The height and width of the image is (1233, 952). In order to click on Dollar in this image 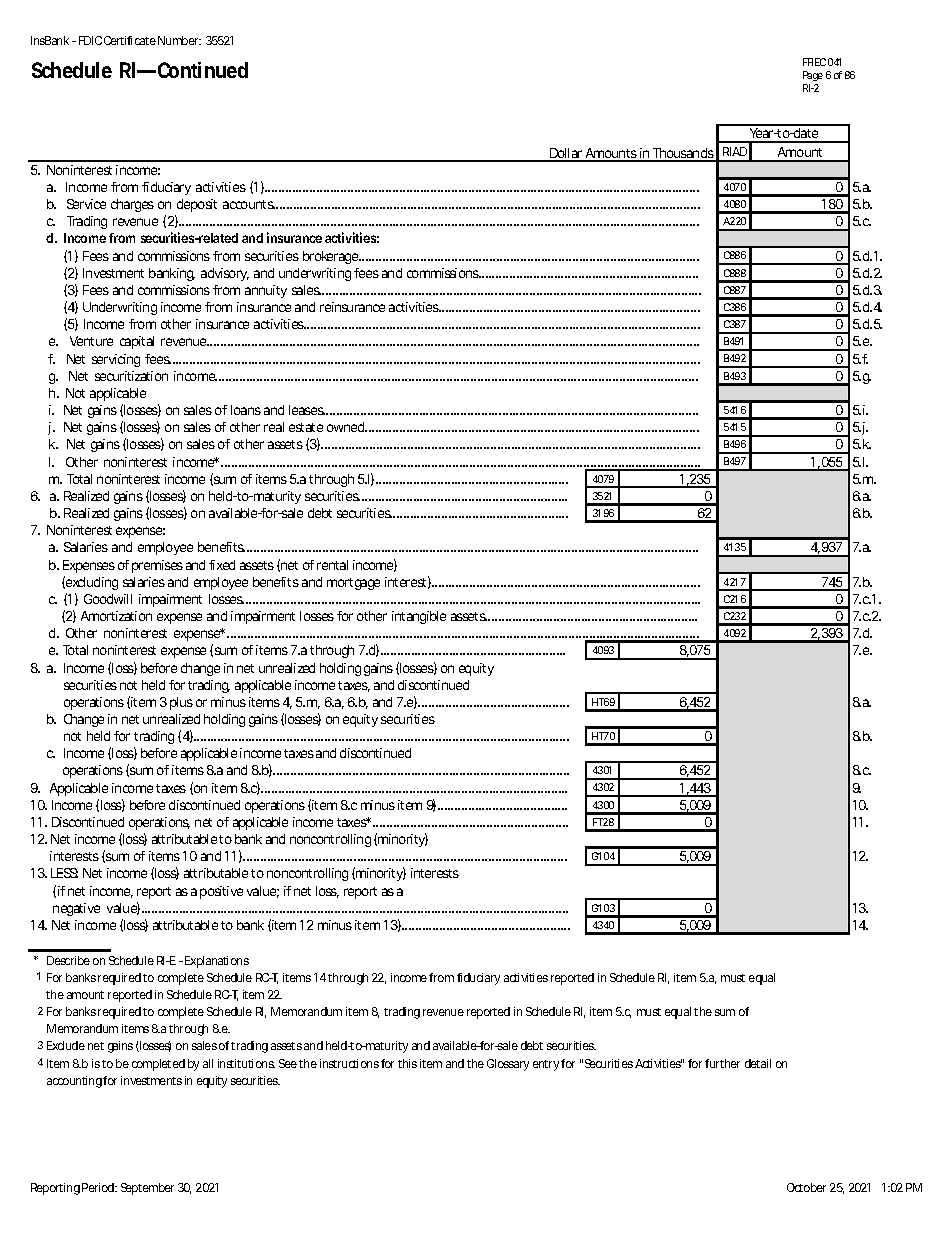, I will do `click(566, 154)`.
